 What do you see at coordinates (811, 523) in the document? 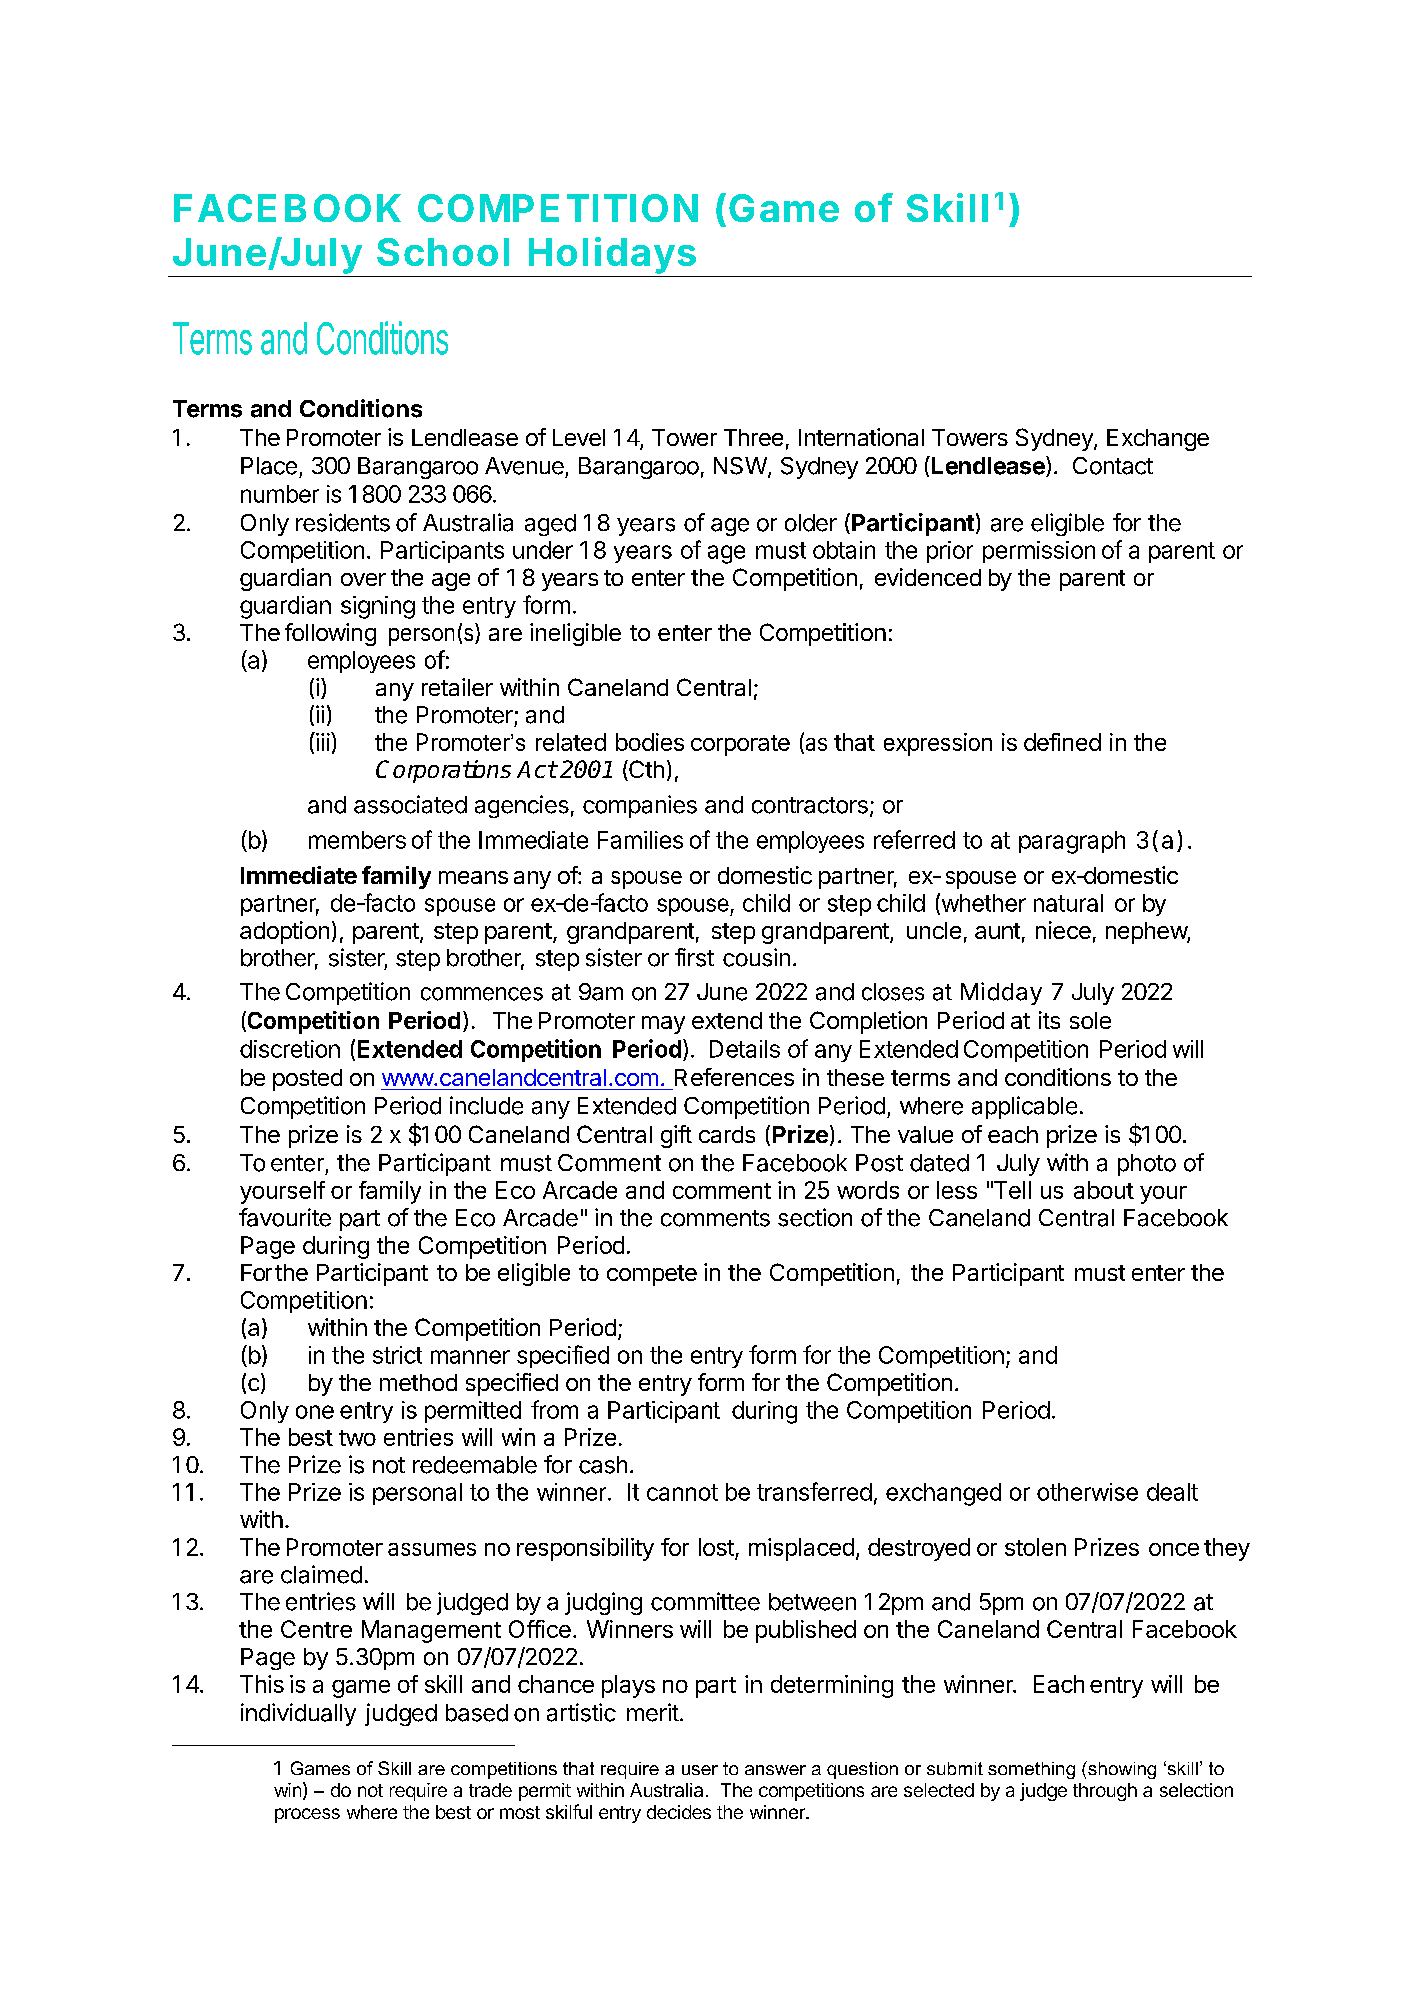
I see `older` at bounding box center [811, 523].
